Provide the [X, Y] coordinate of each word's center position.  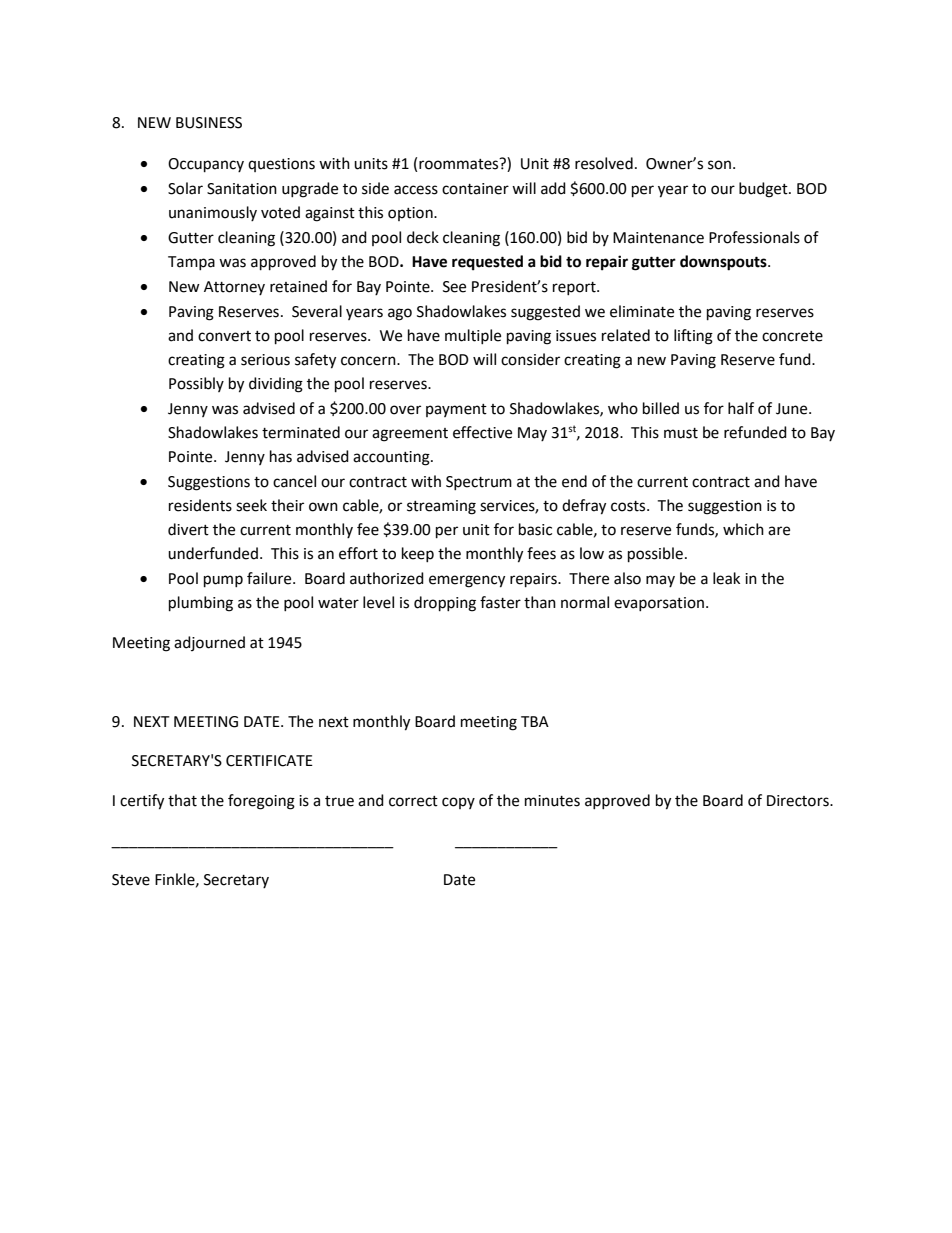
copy [458, 803]
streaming [441, 507]
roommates [460, 164]
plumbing [201, 604]
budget [764, 190]
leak [726, 578]
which [743, 529]
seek [251, 505]
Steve [131, 880]
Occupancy [206, 165]
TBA [535, 721]
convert [224, 336]
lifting [693, 337]
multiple [473, 336]
